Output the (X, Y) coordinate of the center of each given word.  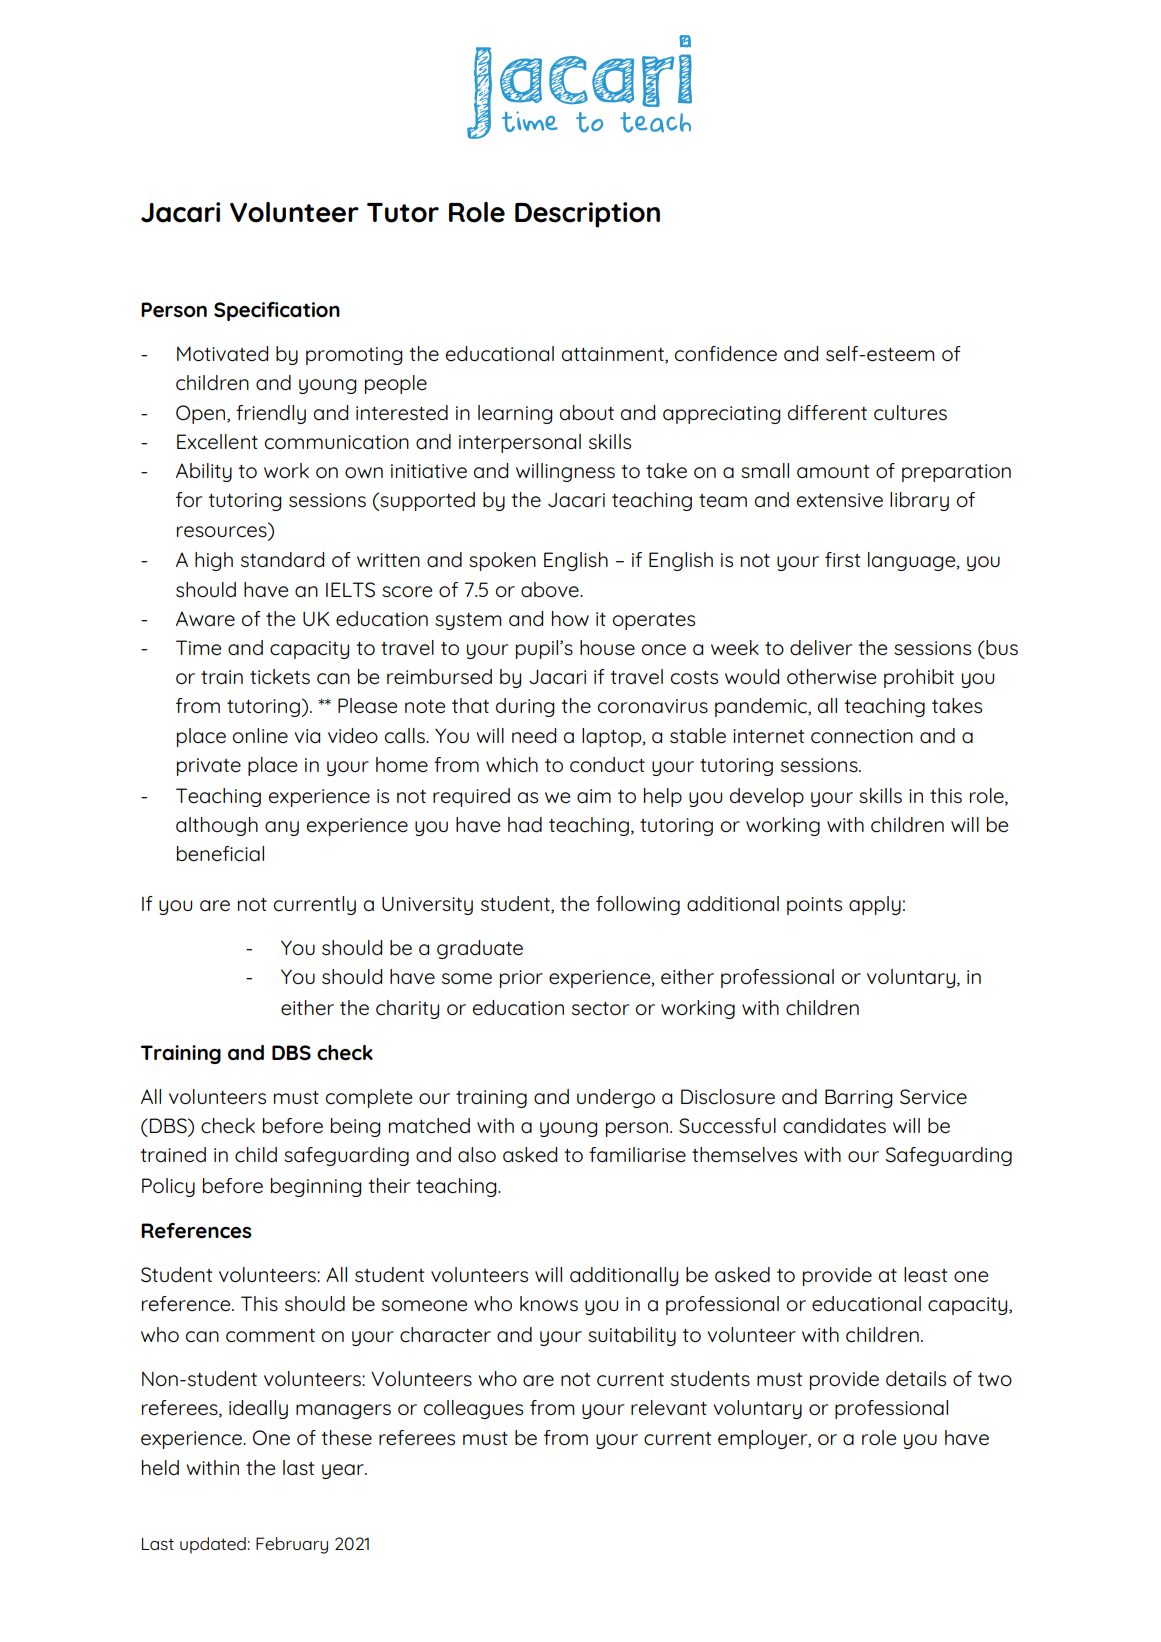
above (551, 590)
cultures (910, 413)
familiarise (637, 1155)
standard (282, 560)
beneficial (220, 854)
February (292, 1545)
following (638, 905)
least (926, 1275)
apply (875, 905)
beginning (316, 1187)
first (843, 560)
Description (587, 215)
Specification (277, 311)
